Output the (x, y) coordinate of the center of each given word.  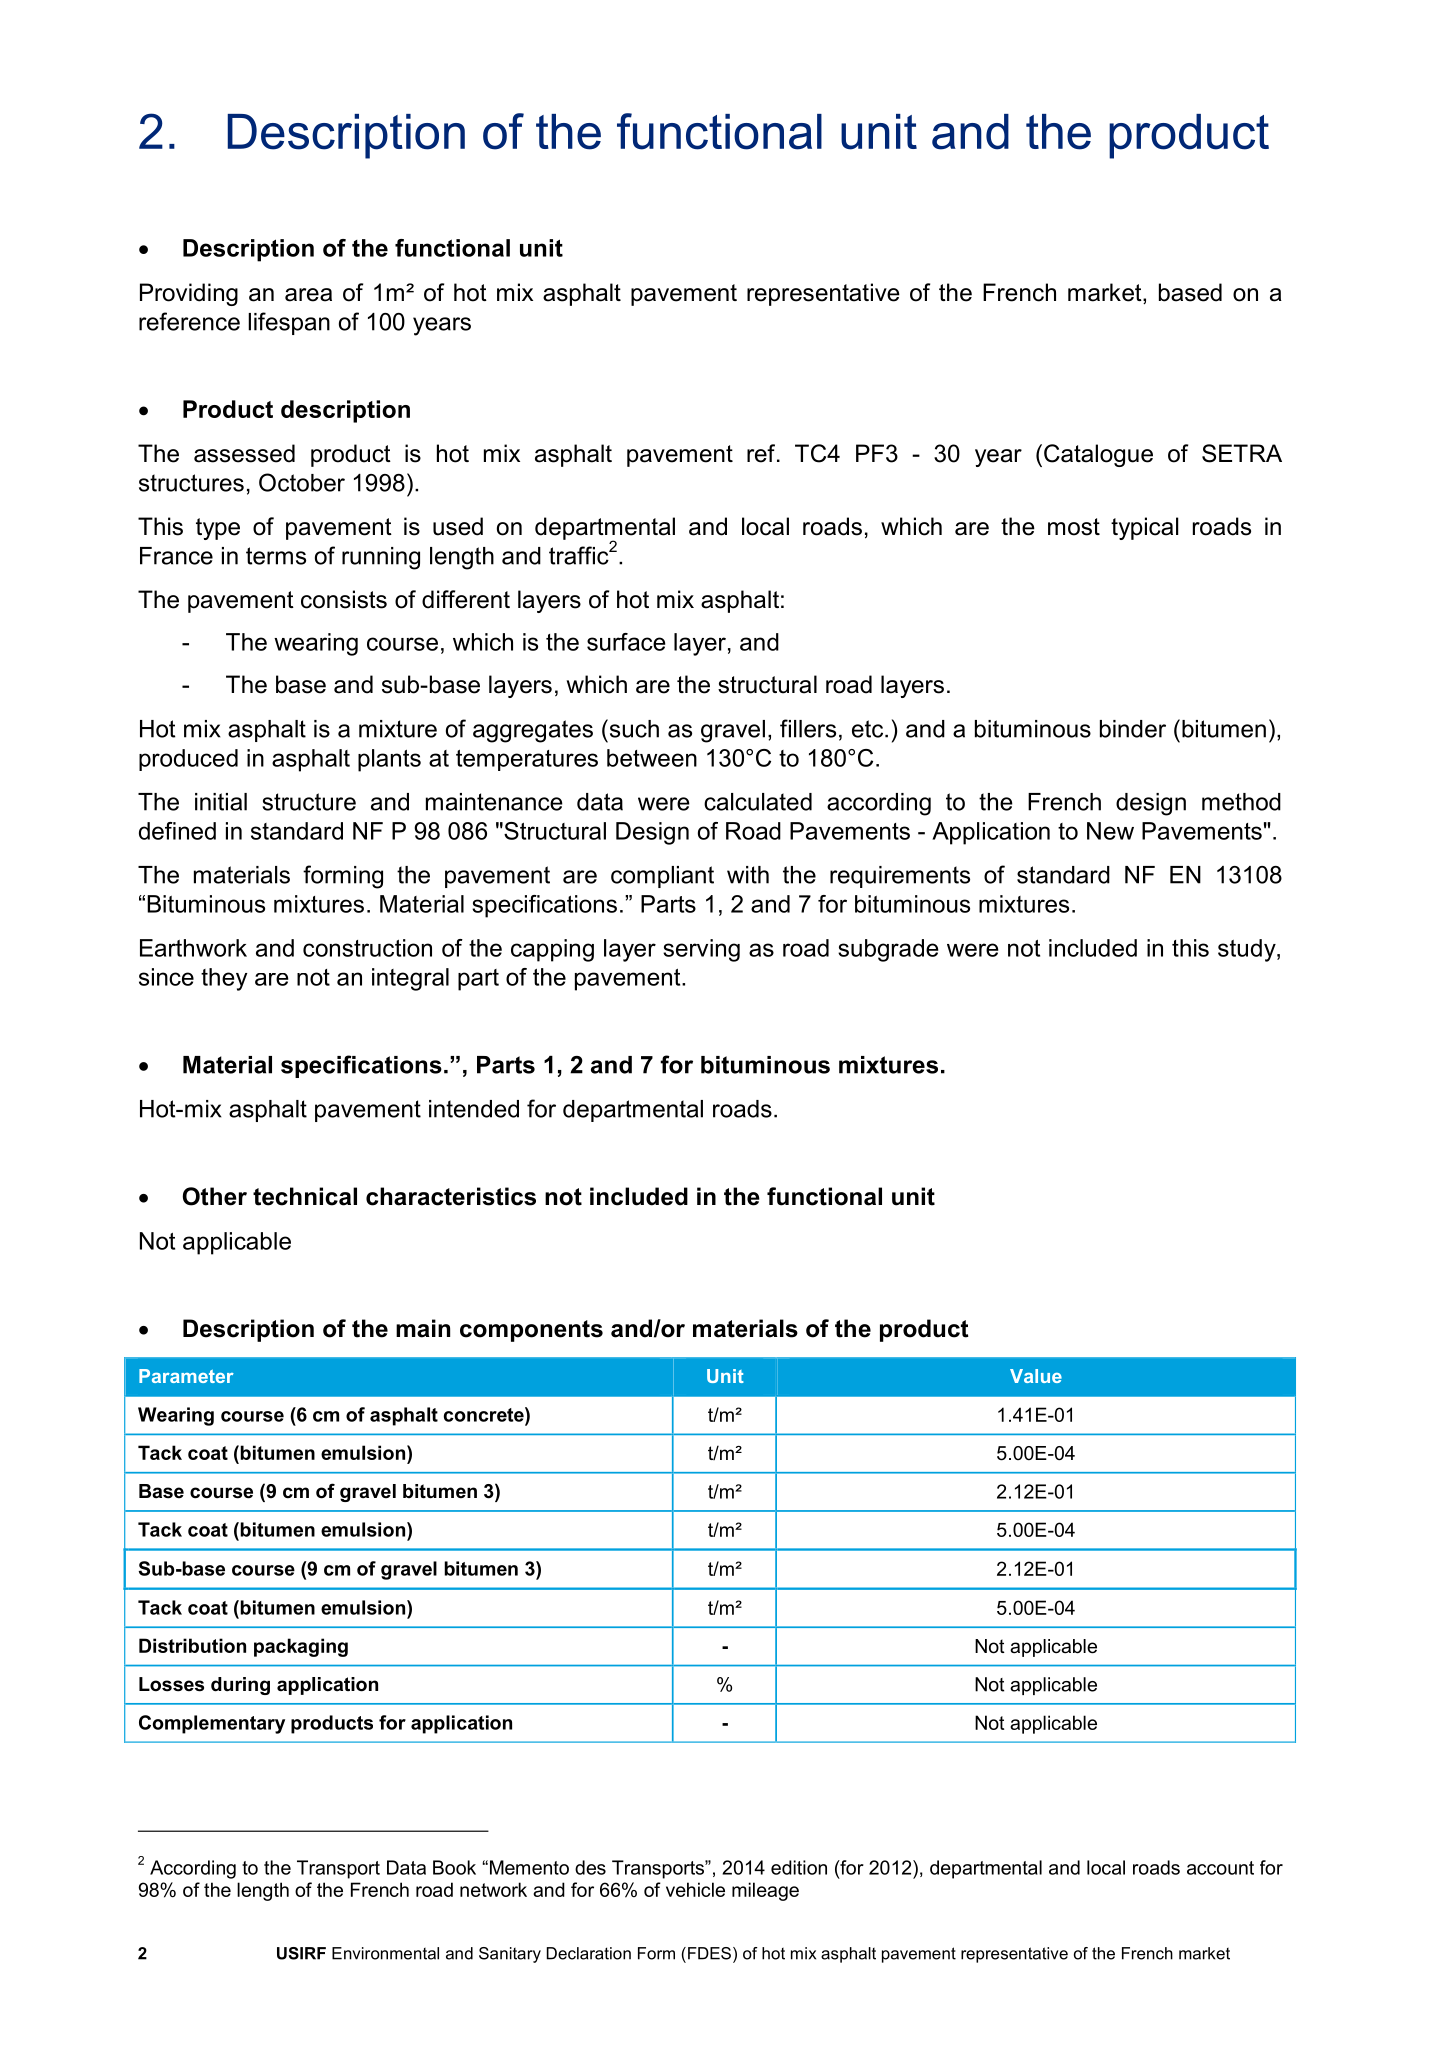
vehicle (695, 1889)
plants (389, 760)
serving (701, 950)
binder (1133, 729)
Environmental (385, 1953)
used (458, 526)
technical (305, 1196)
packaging (301, 1647)
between (652, 758)
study (1248, 950)
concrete (485, 1414)
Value (1036, 1376)
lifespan (289, 323)
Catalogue (1098, 455)
